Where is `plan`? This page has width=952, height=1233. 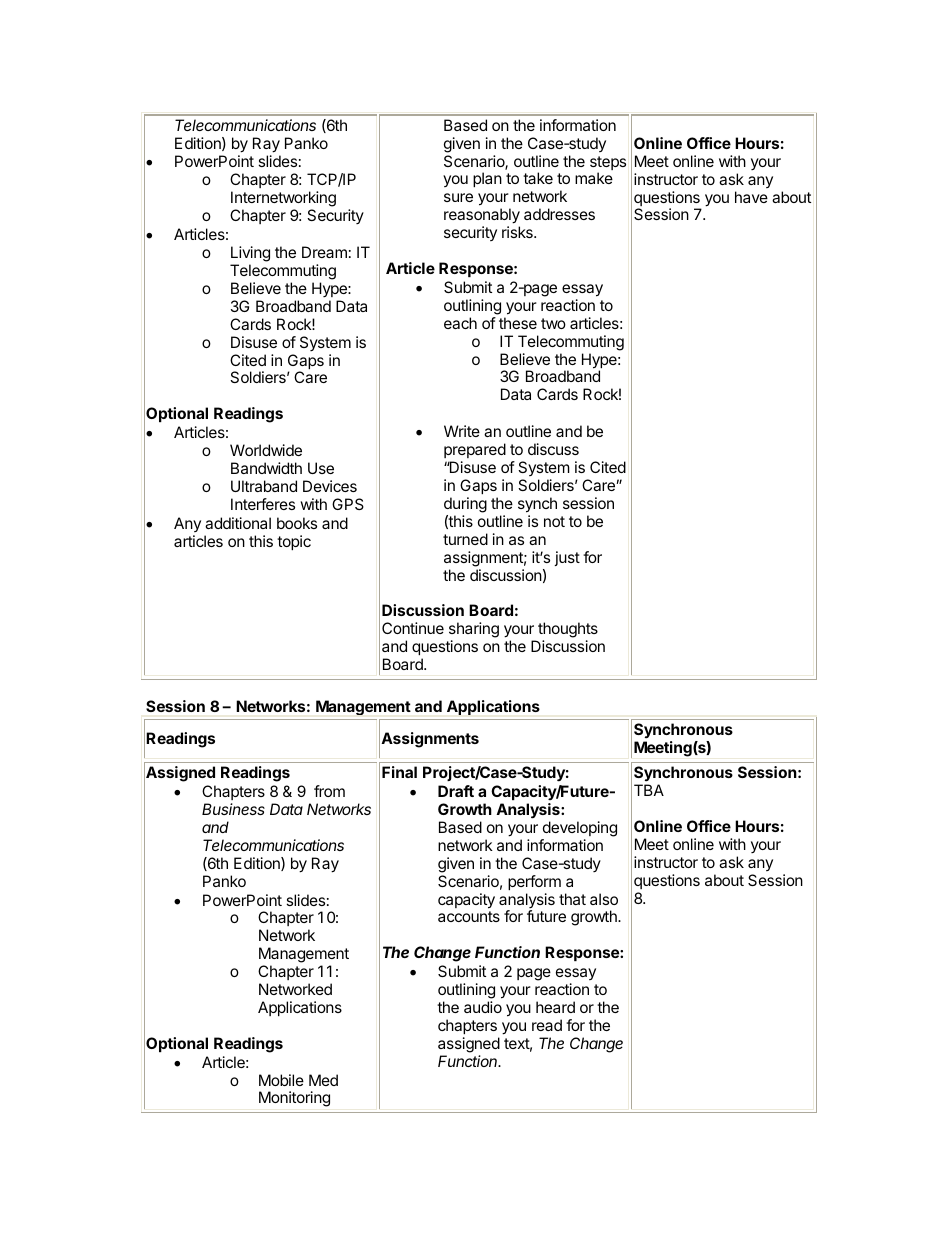
plan is located at coordinates (487, 179).
